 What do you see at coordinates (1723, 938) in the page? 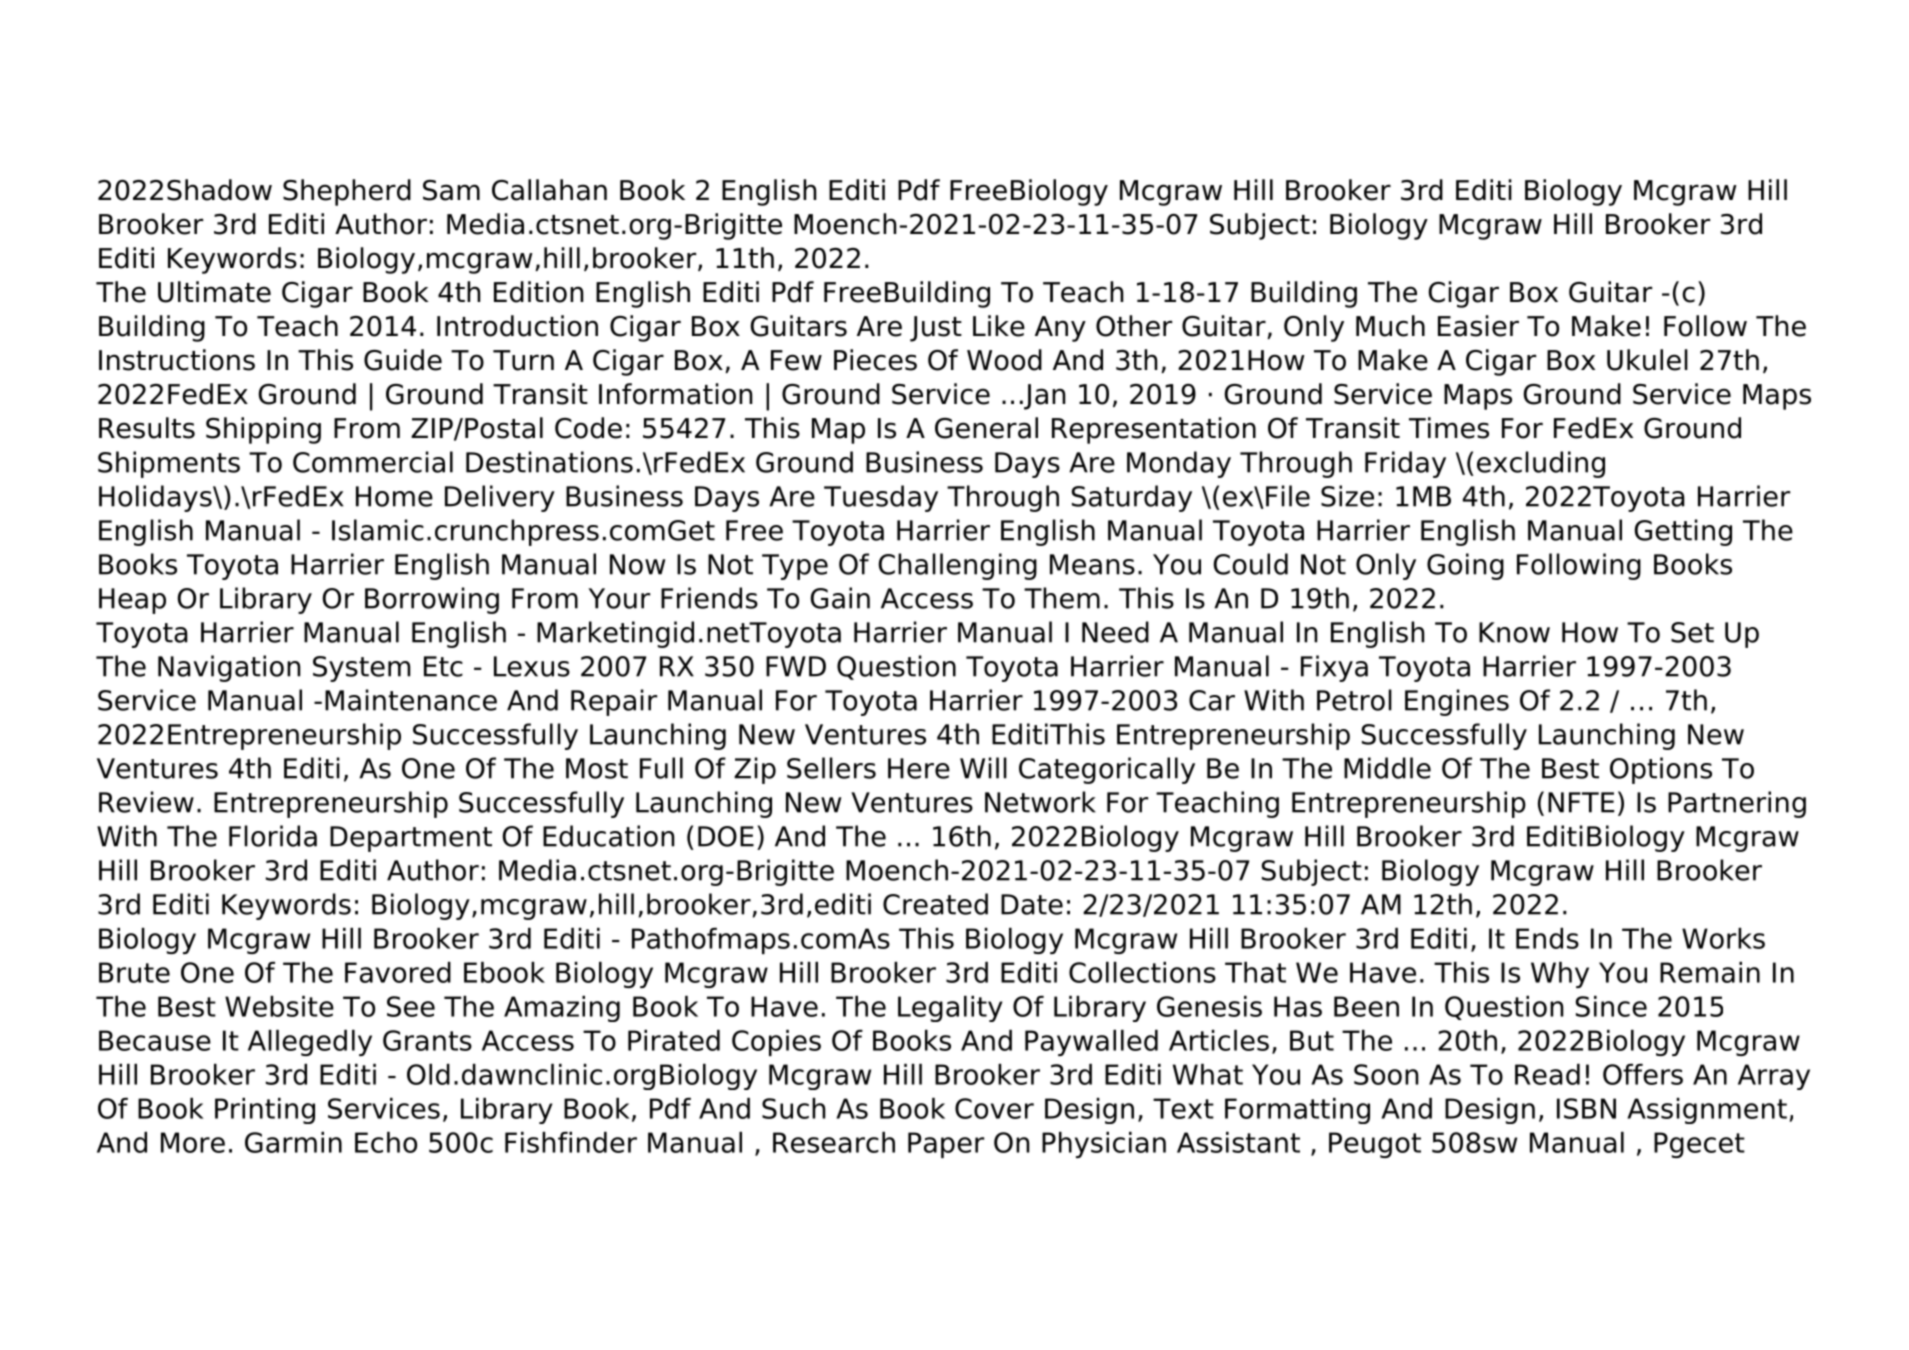
I see `Works` at bounding box center [1723, 938].
